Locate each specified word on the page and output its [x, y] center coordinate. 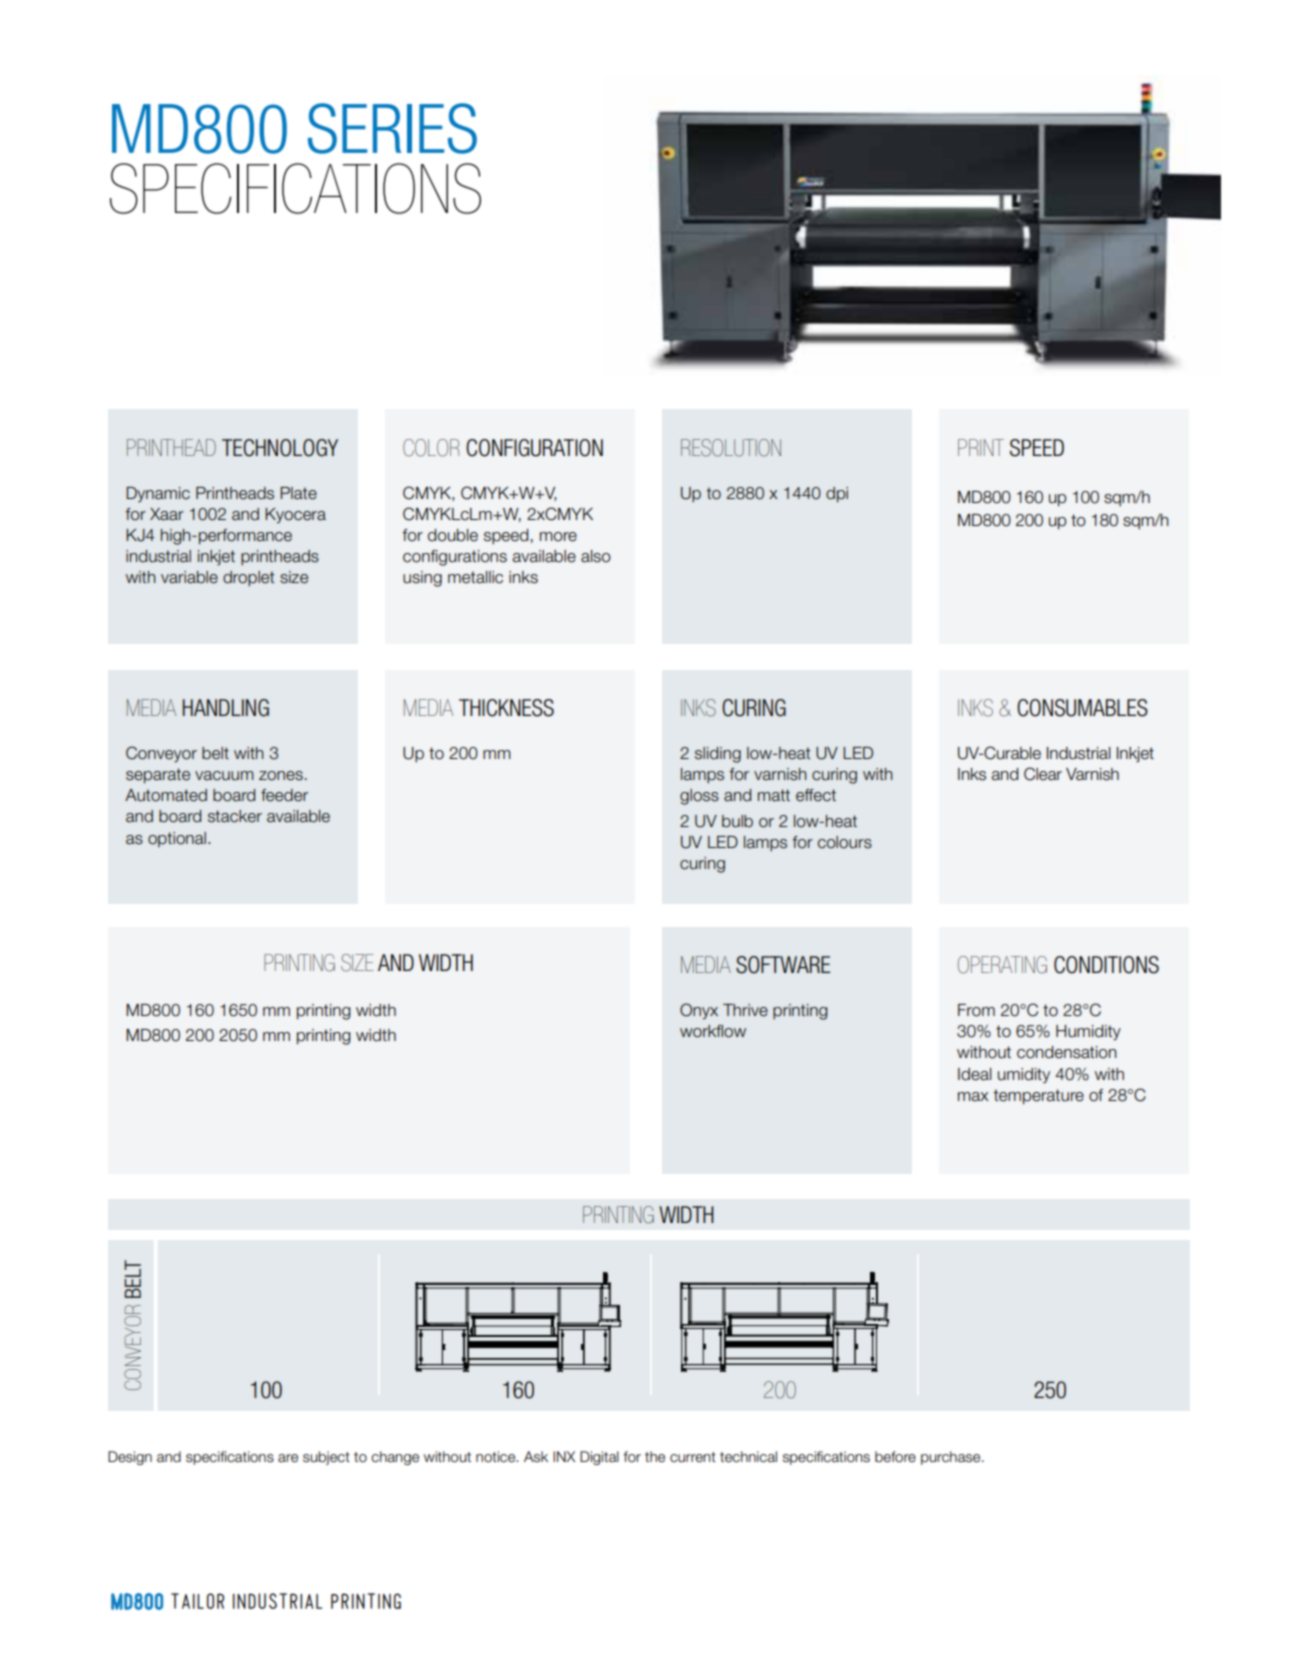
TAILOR [197, 1601]
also [596, 556]
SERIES [392, 128]
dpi [837, 495]
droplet [248, 578]
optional [177, 839]
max [973, 1097]
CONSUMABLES [1082, 708]
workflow [713, 1031]
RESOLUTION [731, 448]
